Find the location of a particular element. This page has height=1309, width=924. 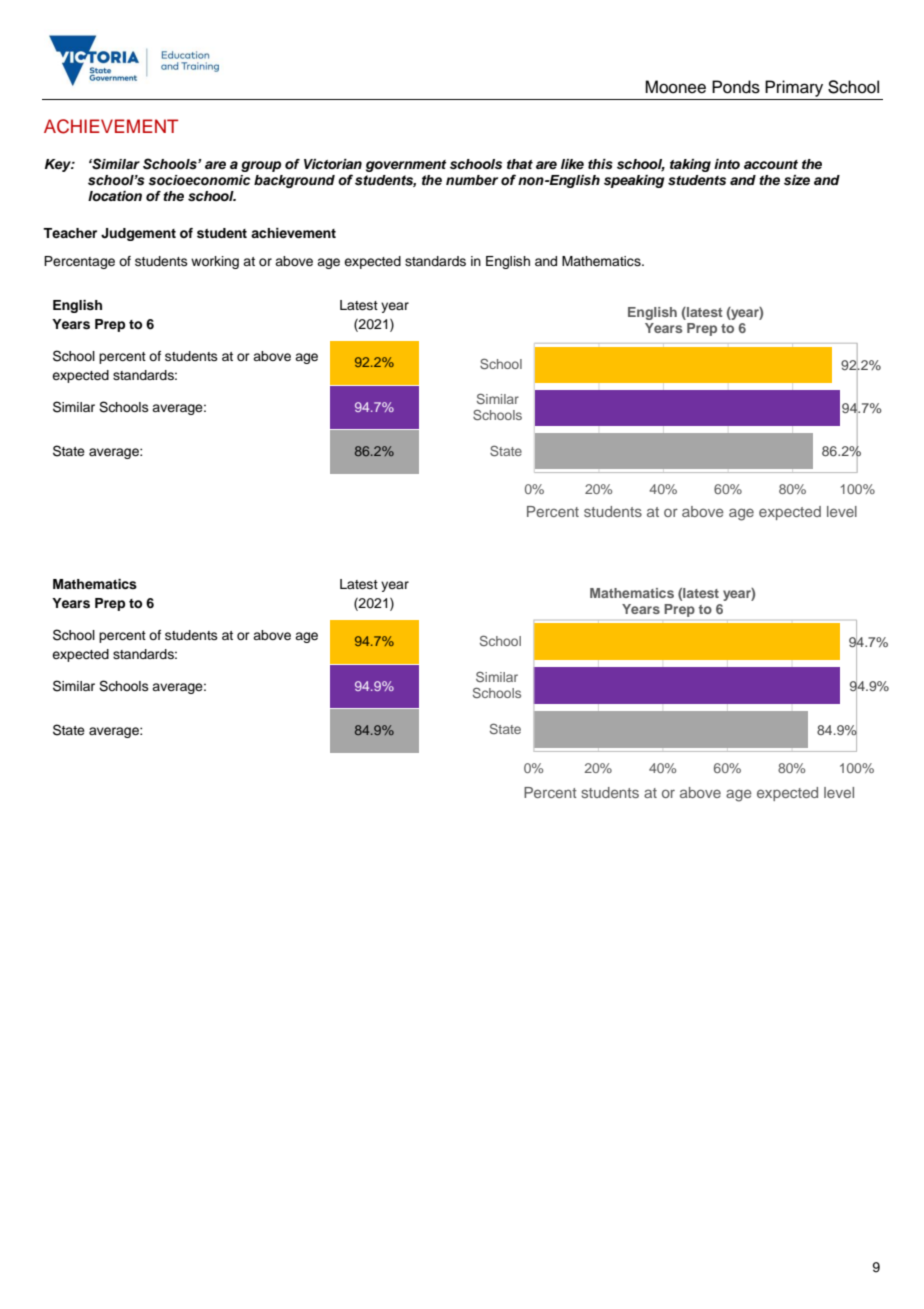

speaking is located at coordinates (634, 181).
